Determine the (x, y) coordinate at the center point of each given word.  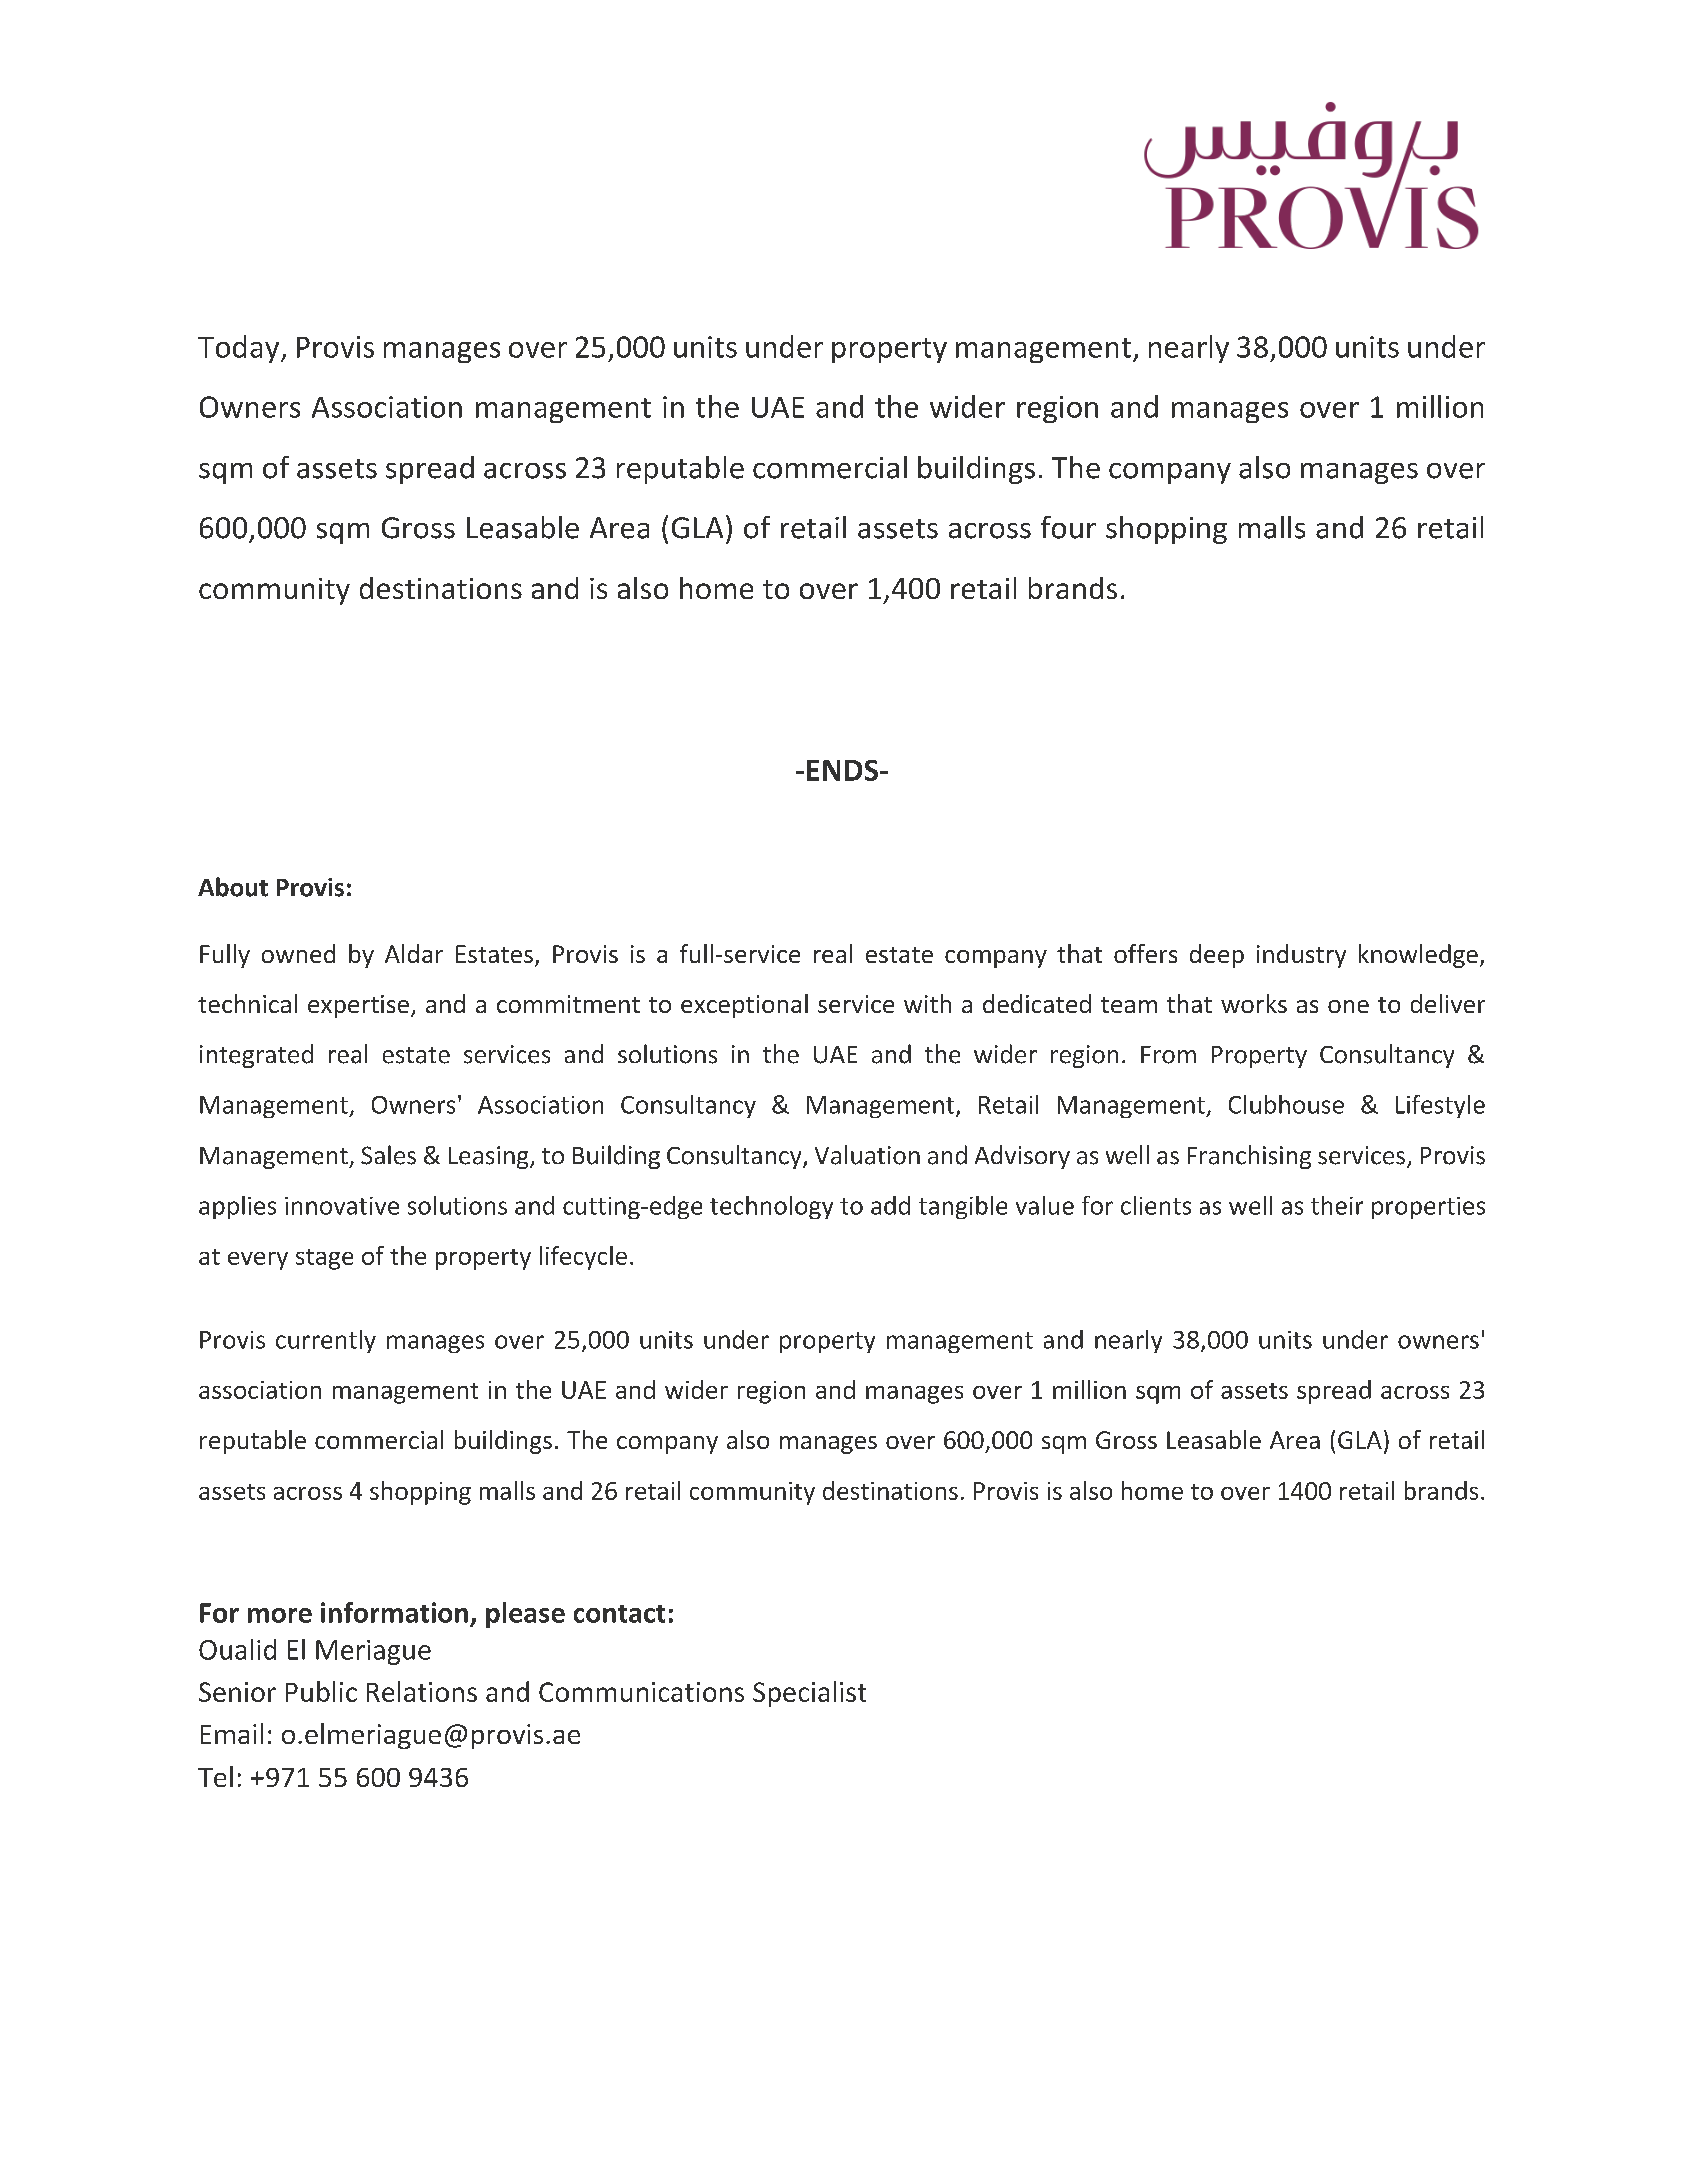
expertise (358, 1006)
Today (240, 349)
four (1068, 527)
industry (1301, 956)
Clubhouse (1286, 1104)
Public (321, 1691)
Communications (641, 1692)
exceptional (744, 1006)
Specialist (809, 1694)
